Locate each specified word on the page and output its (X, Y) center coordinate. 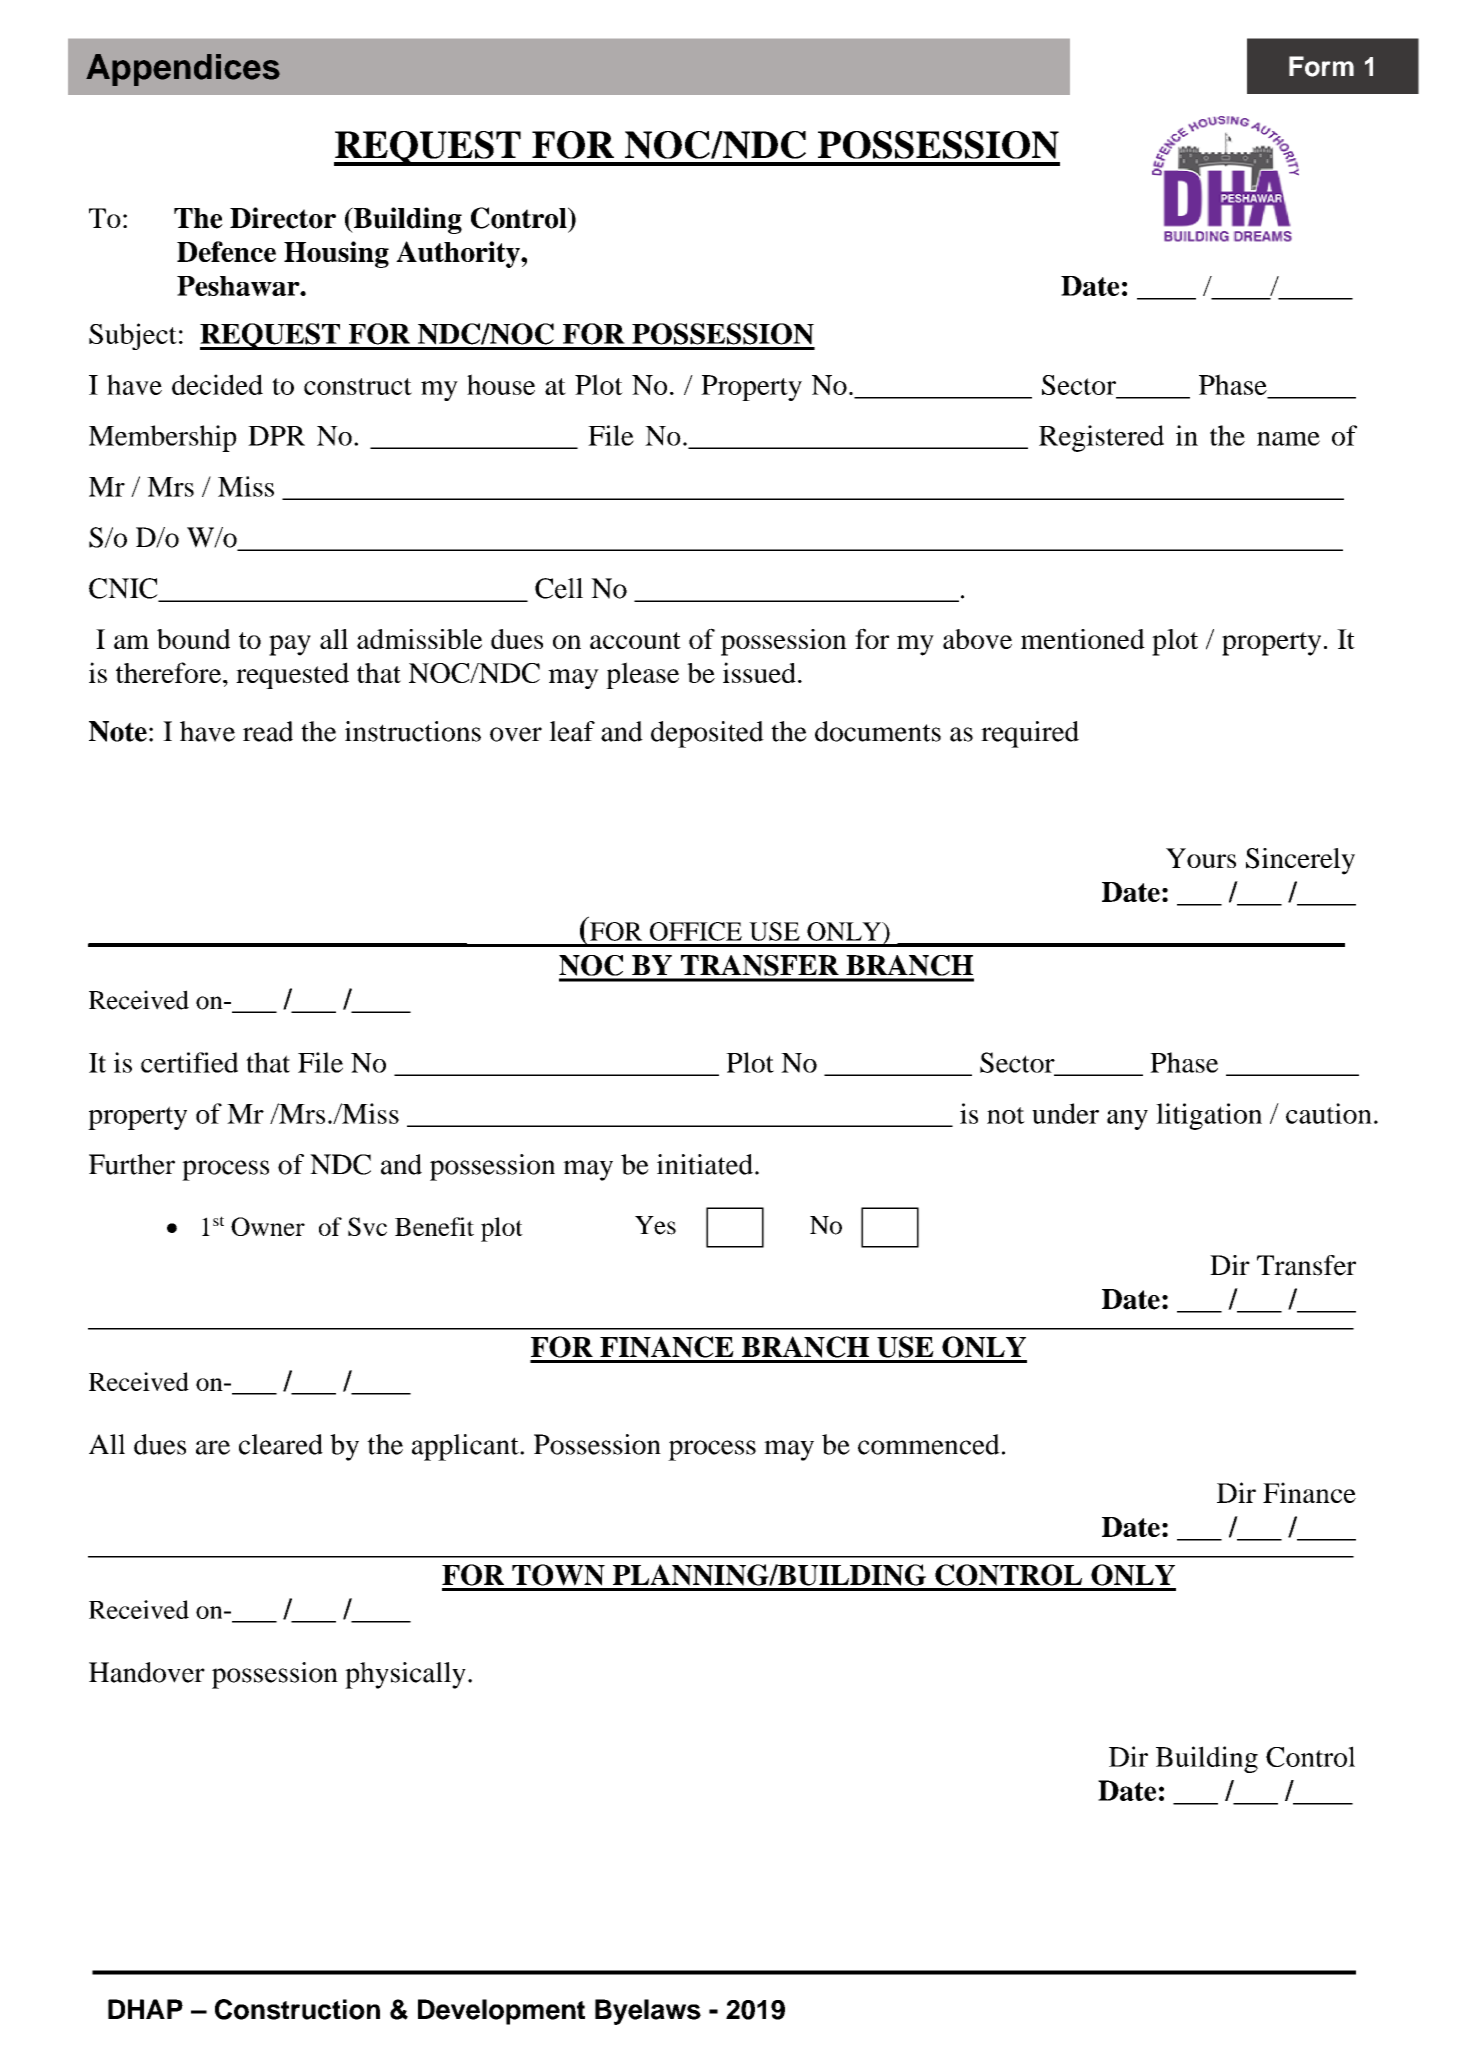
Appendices (183, 70)
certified (189, 1062)
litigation (1209, 1116)
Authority (459, 254)
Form (1321, 66)
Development (501, 2012)
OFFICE (696, 931)
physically (405, 1675)
